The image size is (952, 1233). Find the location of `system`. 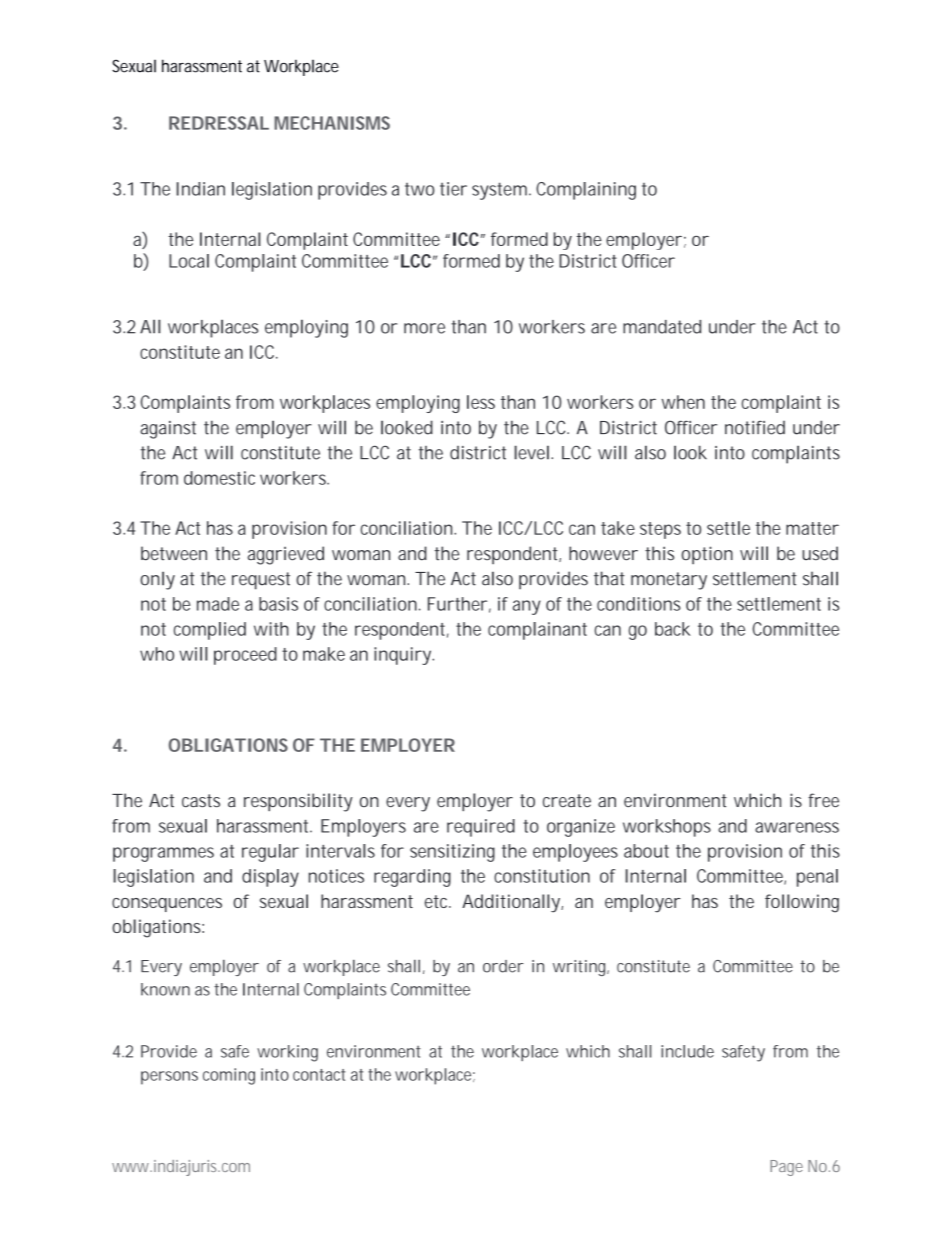

system is located at coordinates (501, 191).
